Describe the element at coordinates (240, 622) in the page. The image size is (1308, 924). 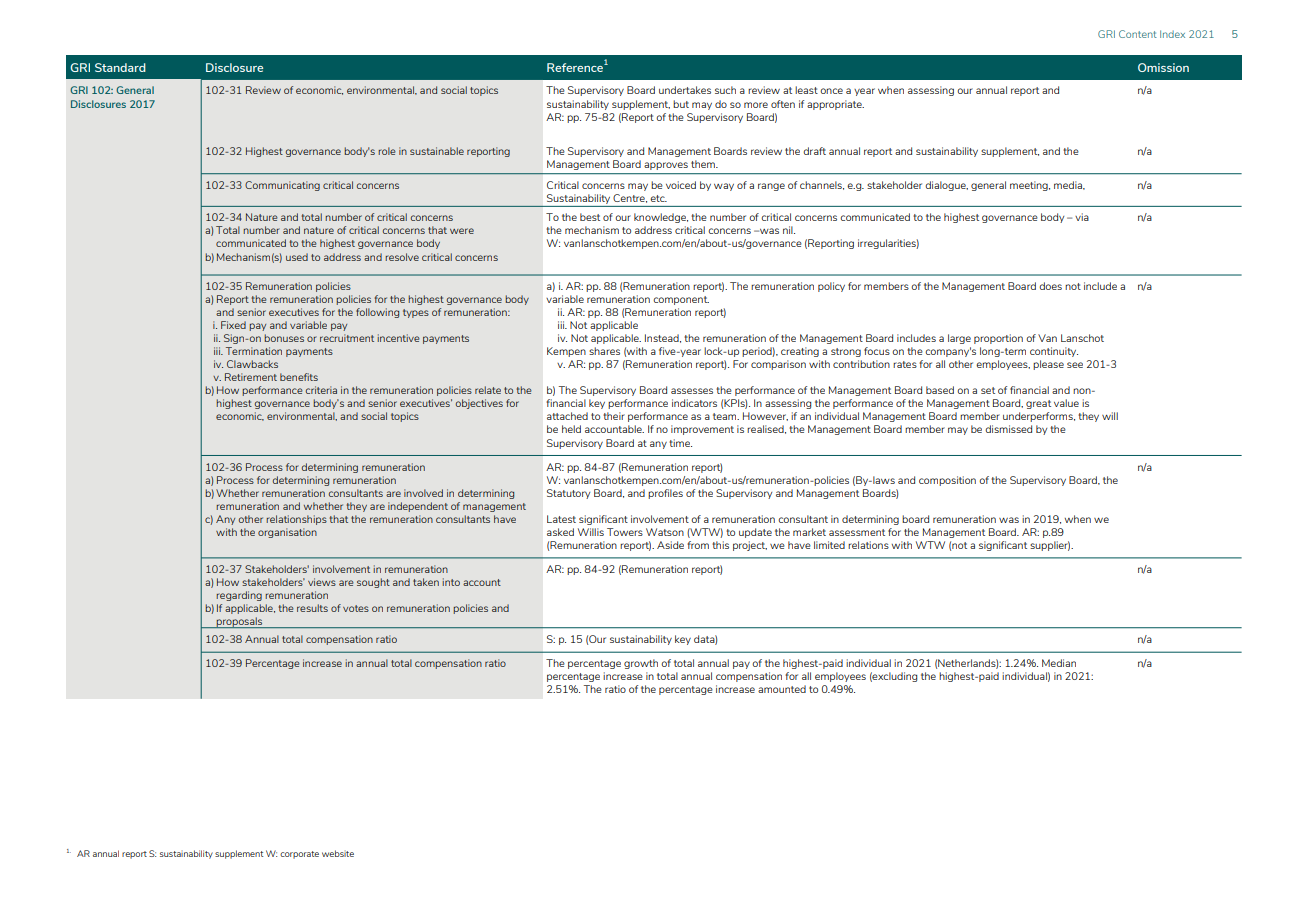
I see `proposals` at that location.
